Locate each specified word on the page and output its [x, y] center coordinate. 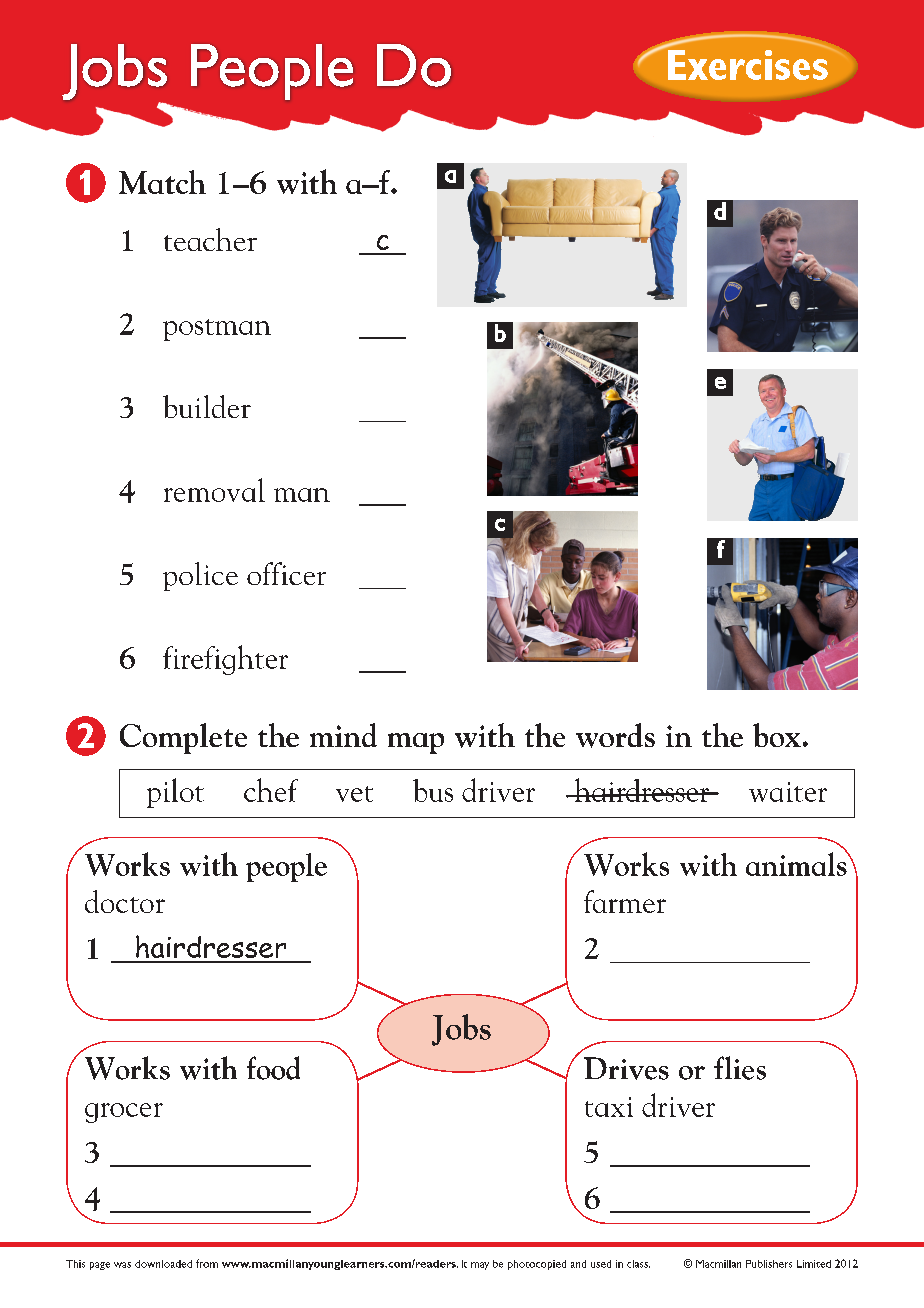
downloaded [163, 1264]
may [480, 1266]
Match [162, 182]
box [777, 735]
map [416, 743]
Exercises [748, 65]
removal [214, 490]
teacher [210, 239]
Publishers [769, 1264]
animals [797, 863]
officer [286, 573]
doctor [125, 901]
